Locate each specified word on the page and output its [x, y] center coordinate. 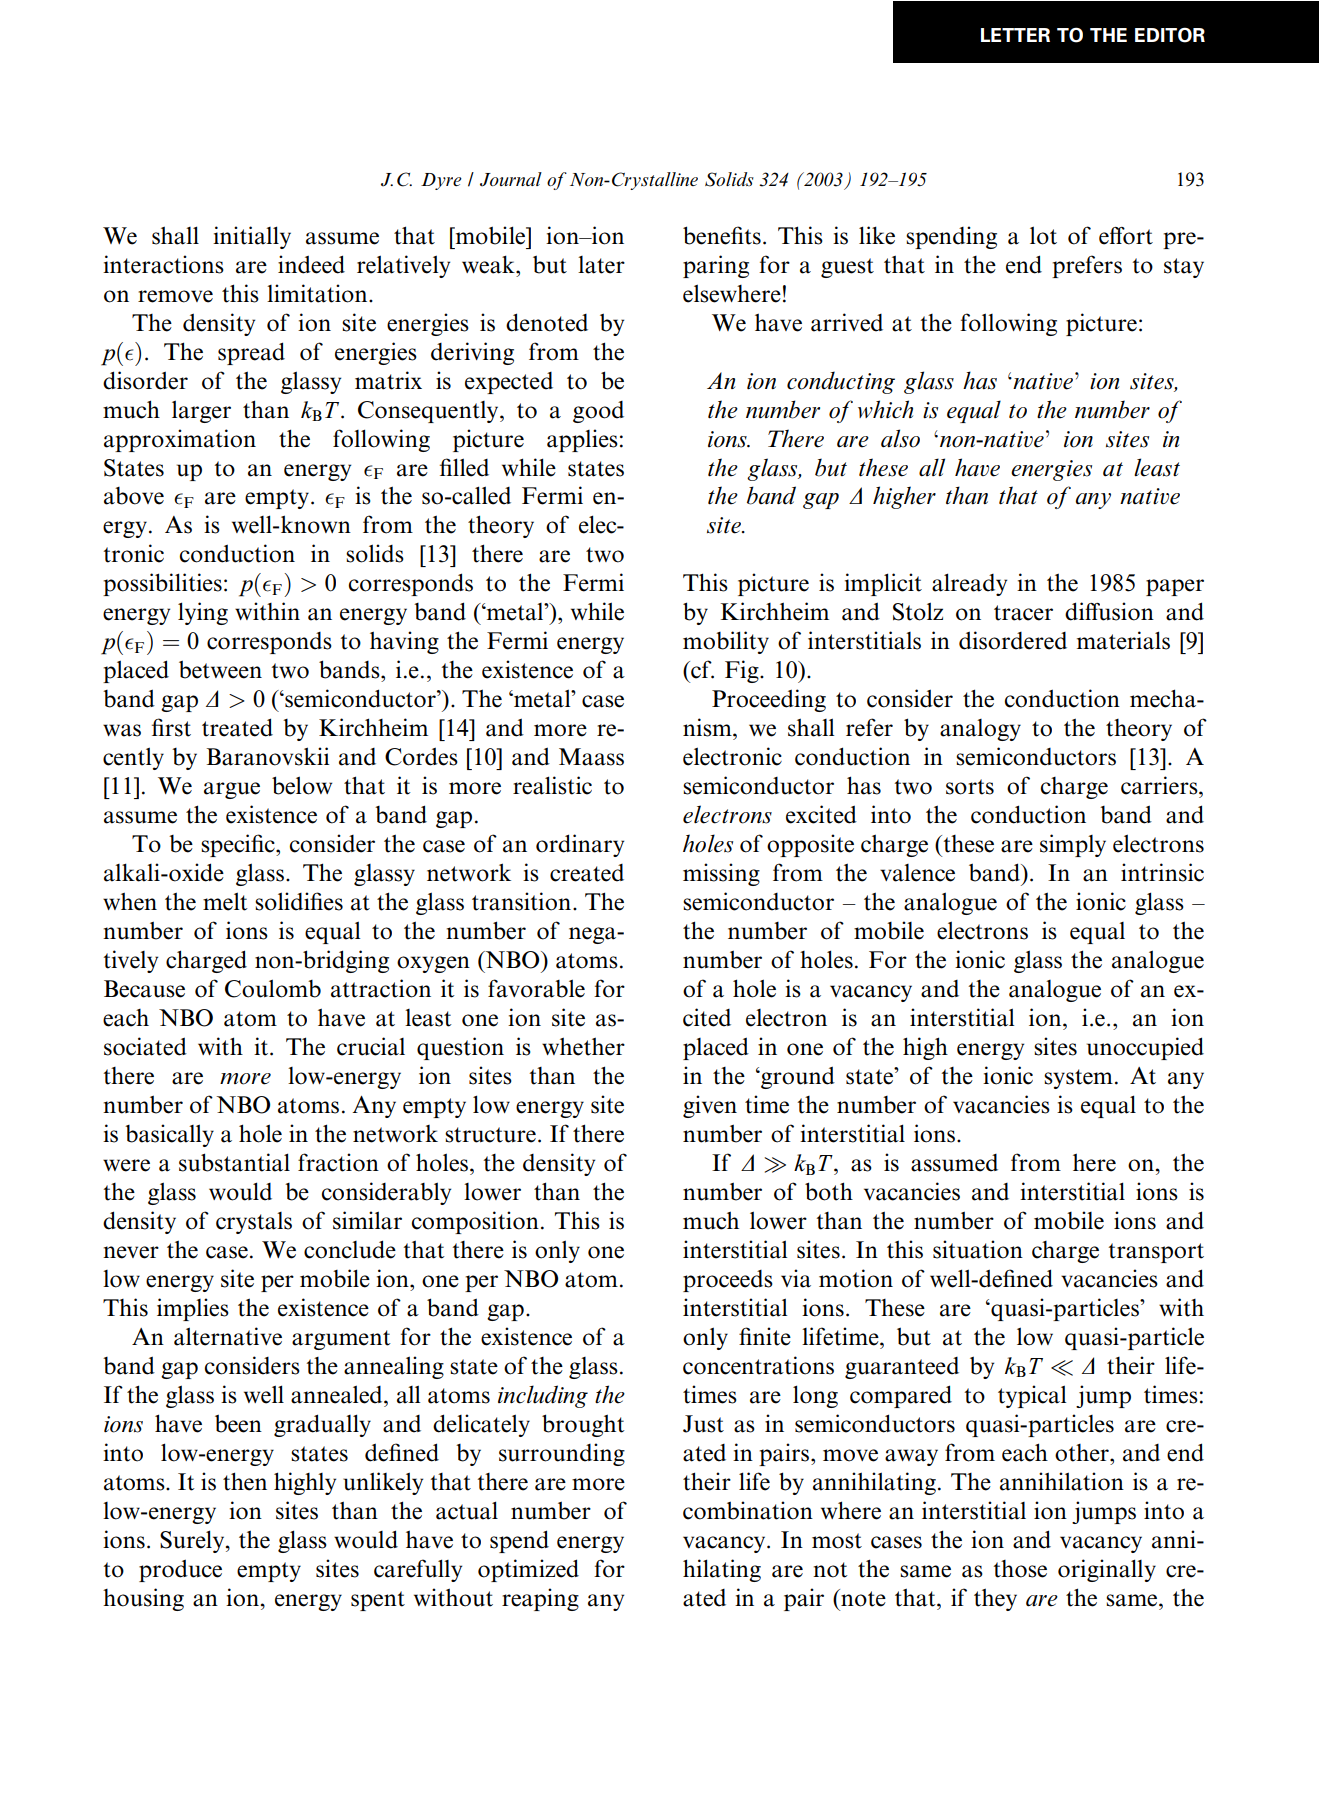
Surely [193, 1541]
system [1078, 1079]
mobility [726, 642]
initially [252, 237]
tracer [1023, 613]
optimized [528, 1570]
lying [203, 613]
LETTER [1015, 35]
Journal [511, 179]
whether [583, 1046]
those [1020, 1569]
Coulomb [273, 988]
